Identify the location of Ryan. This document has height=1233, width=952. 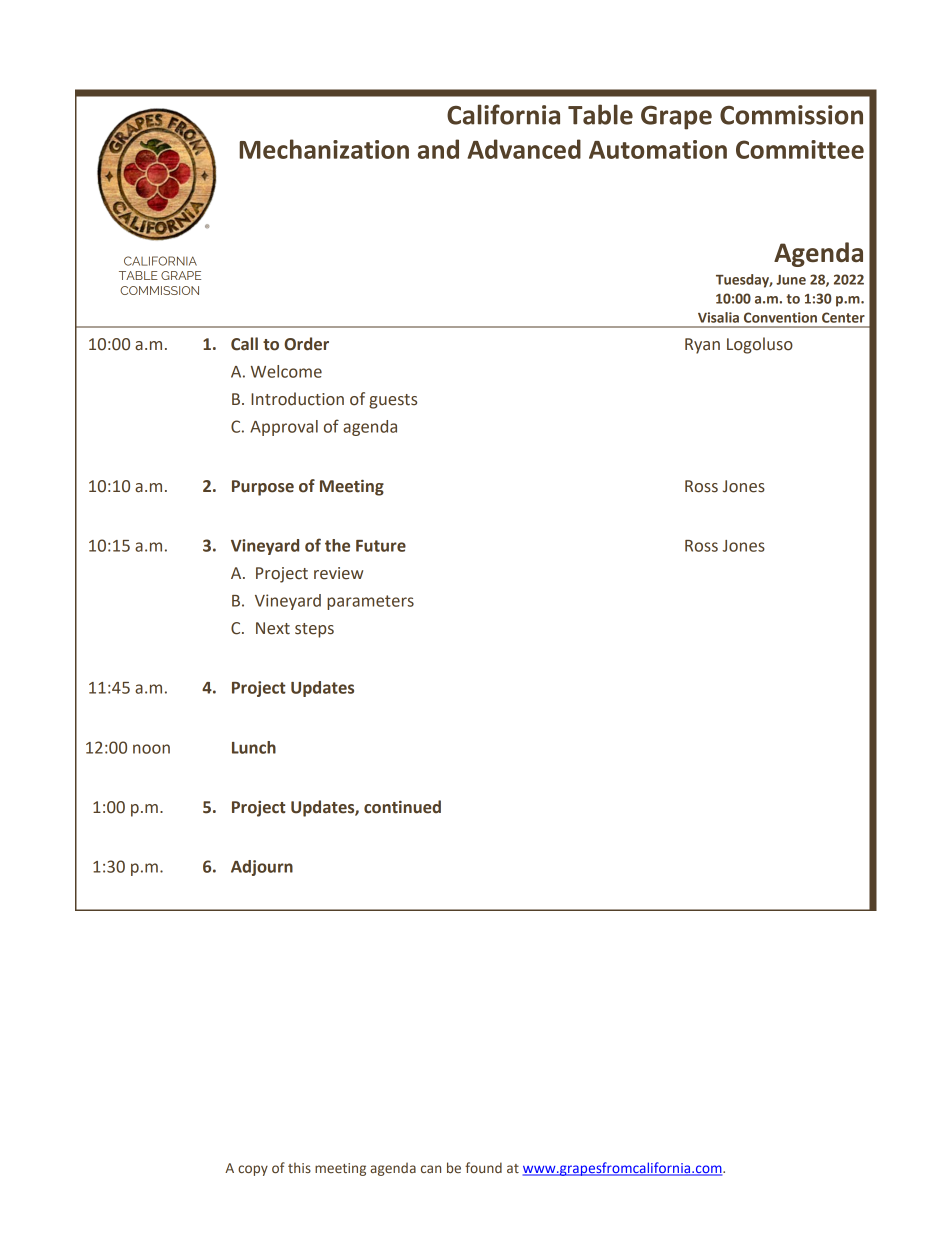
(702, 346).
